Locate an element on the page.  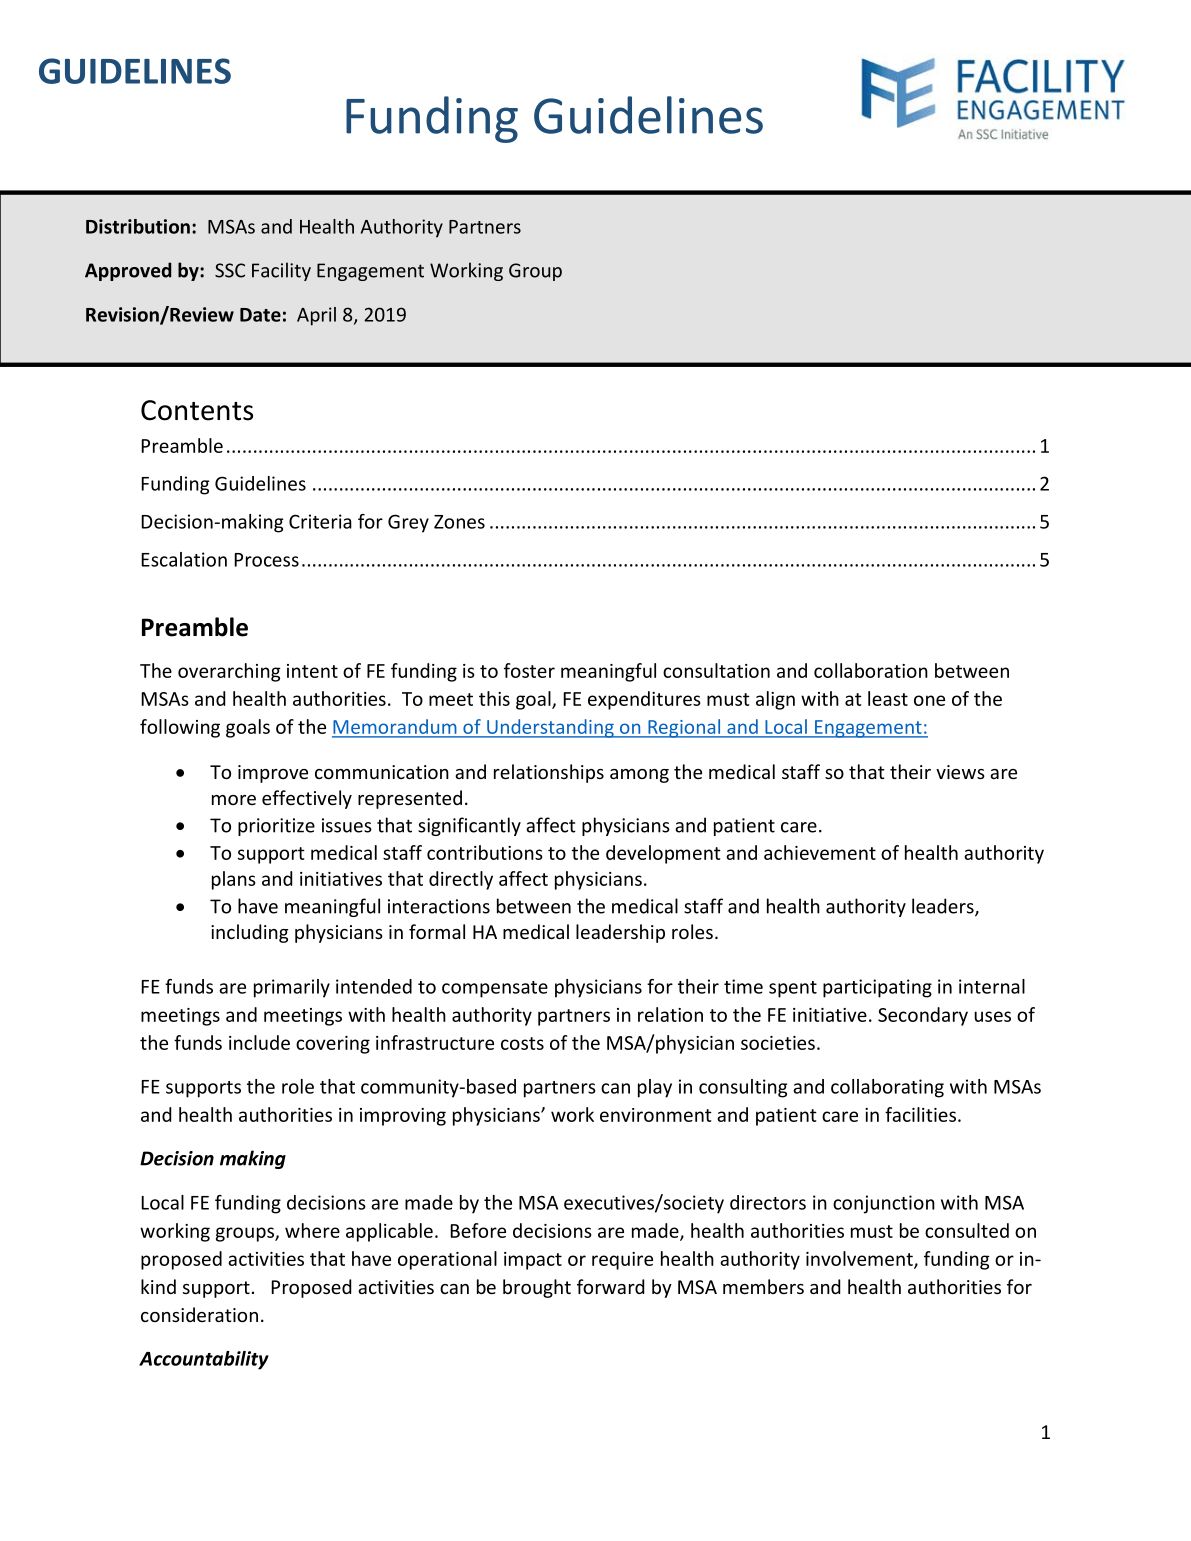
April is located at coordinates (316, 316).
